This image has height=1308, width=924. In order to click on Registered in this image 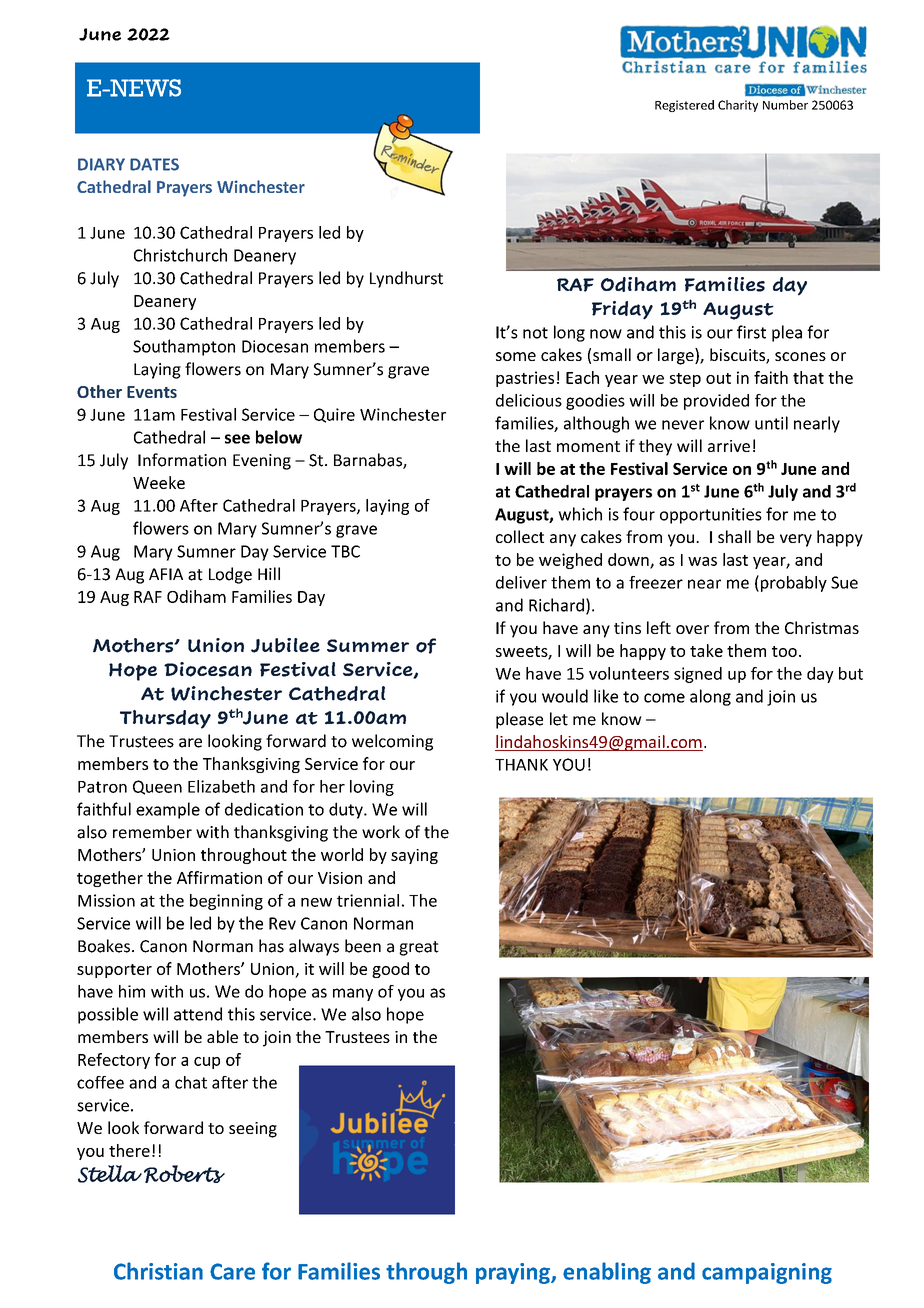, I will do `click(684, 106)`.
